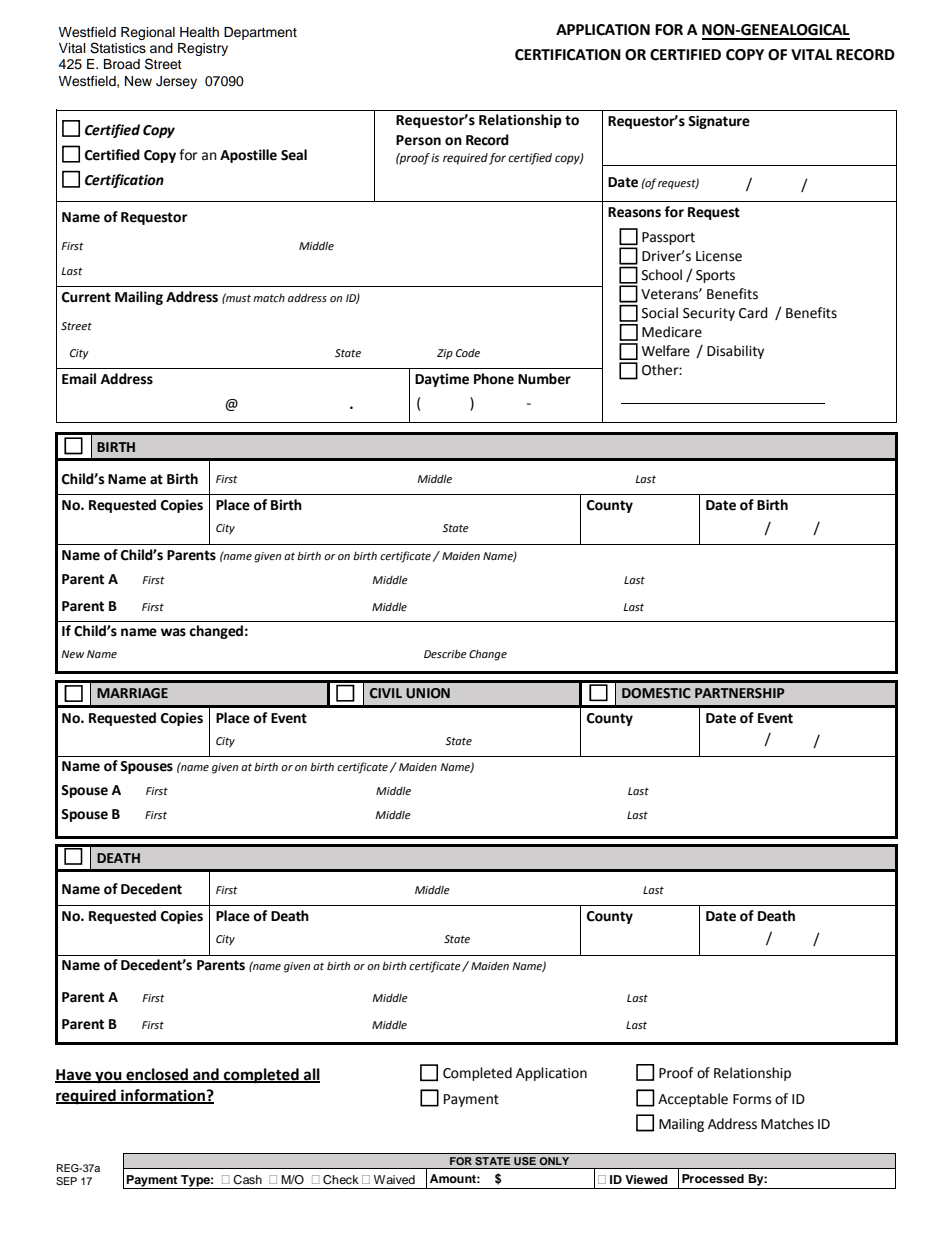 This screenshot has height=1233, width=952. Describe the element at coordinates (719, 122) in the screenshot. I see `Signature` at that location.
